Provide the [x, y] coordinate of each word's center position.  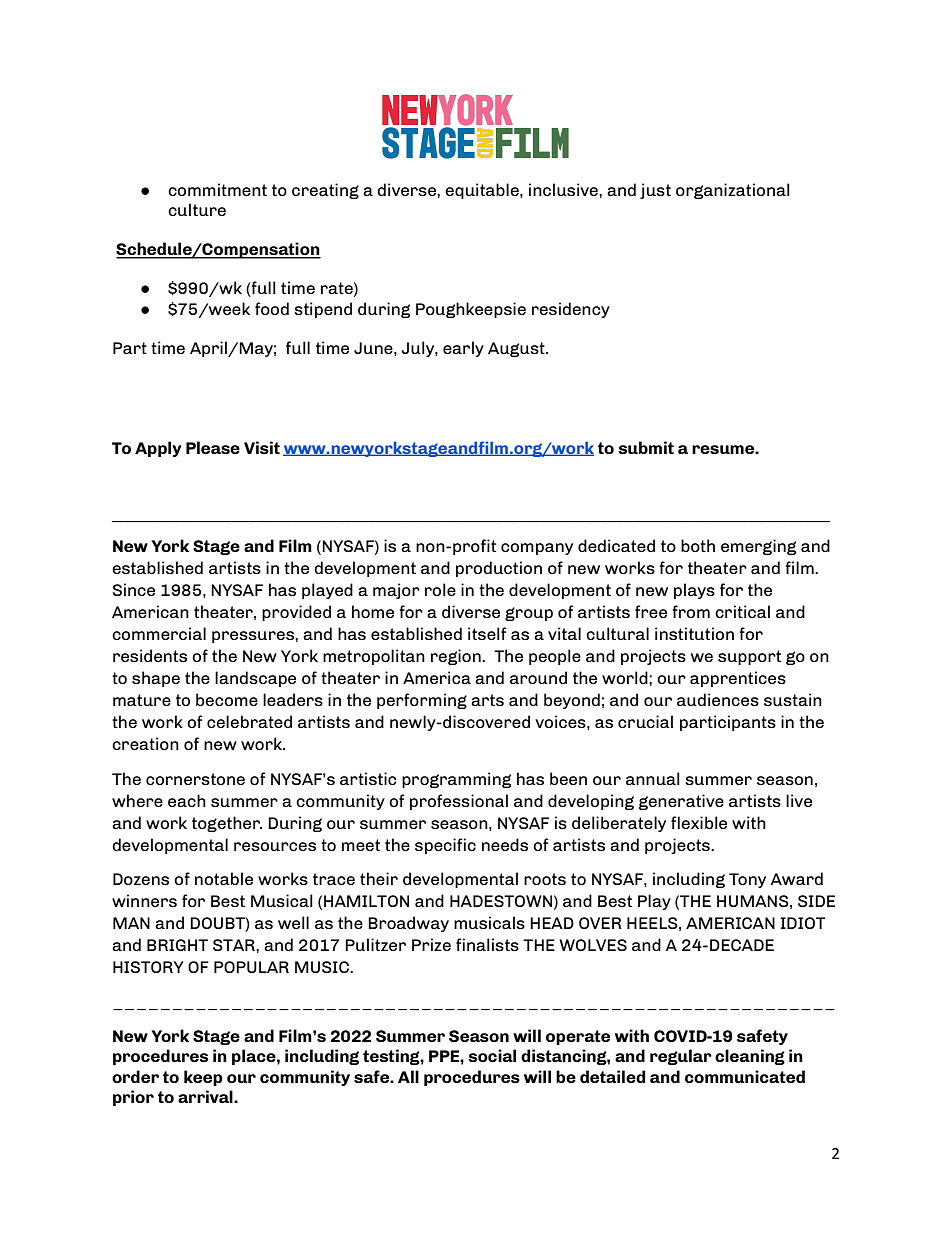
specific [445, 846]
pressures [254, 637]
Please [213, 447]
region [457, 657]
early [463, 349]
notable [224, 878]
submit [646, 447]
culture [197, 209]
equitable [483, 191]
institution [694, 633]
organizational [733, 191]
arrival [206, 1096]
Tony [747, 880]
